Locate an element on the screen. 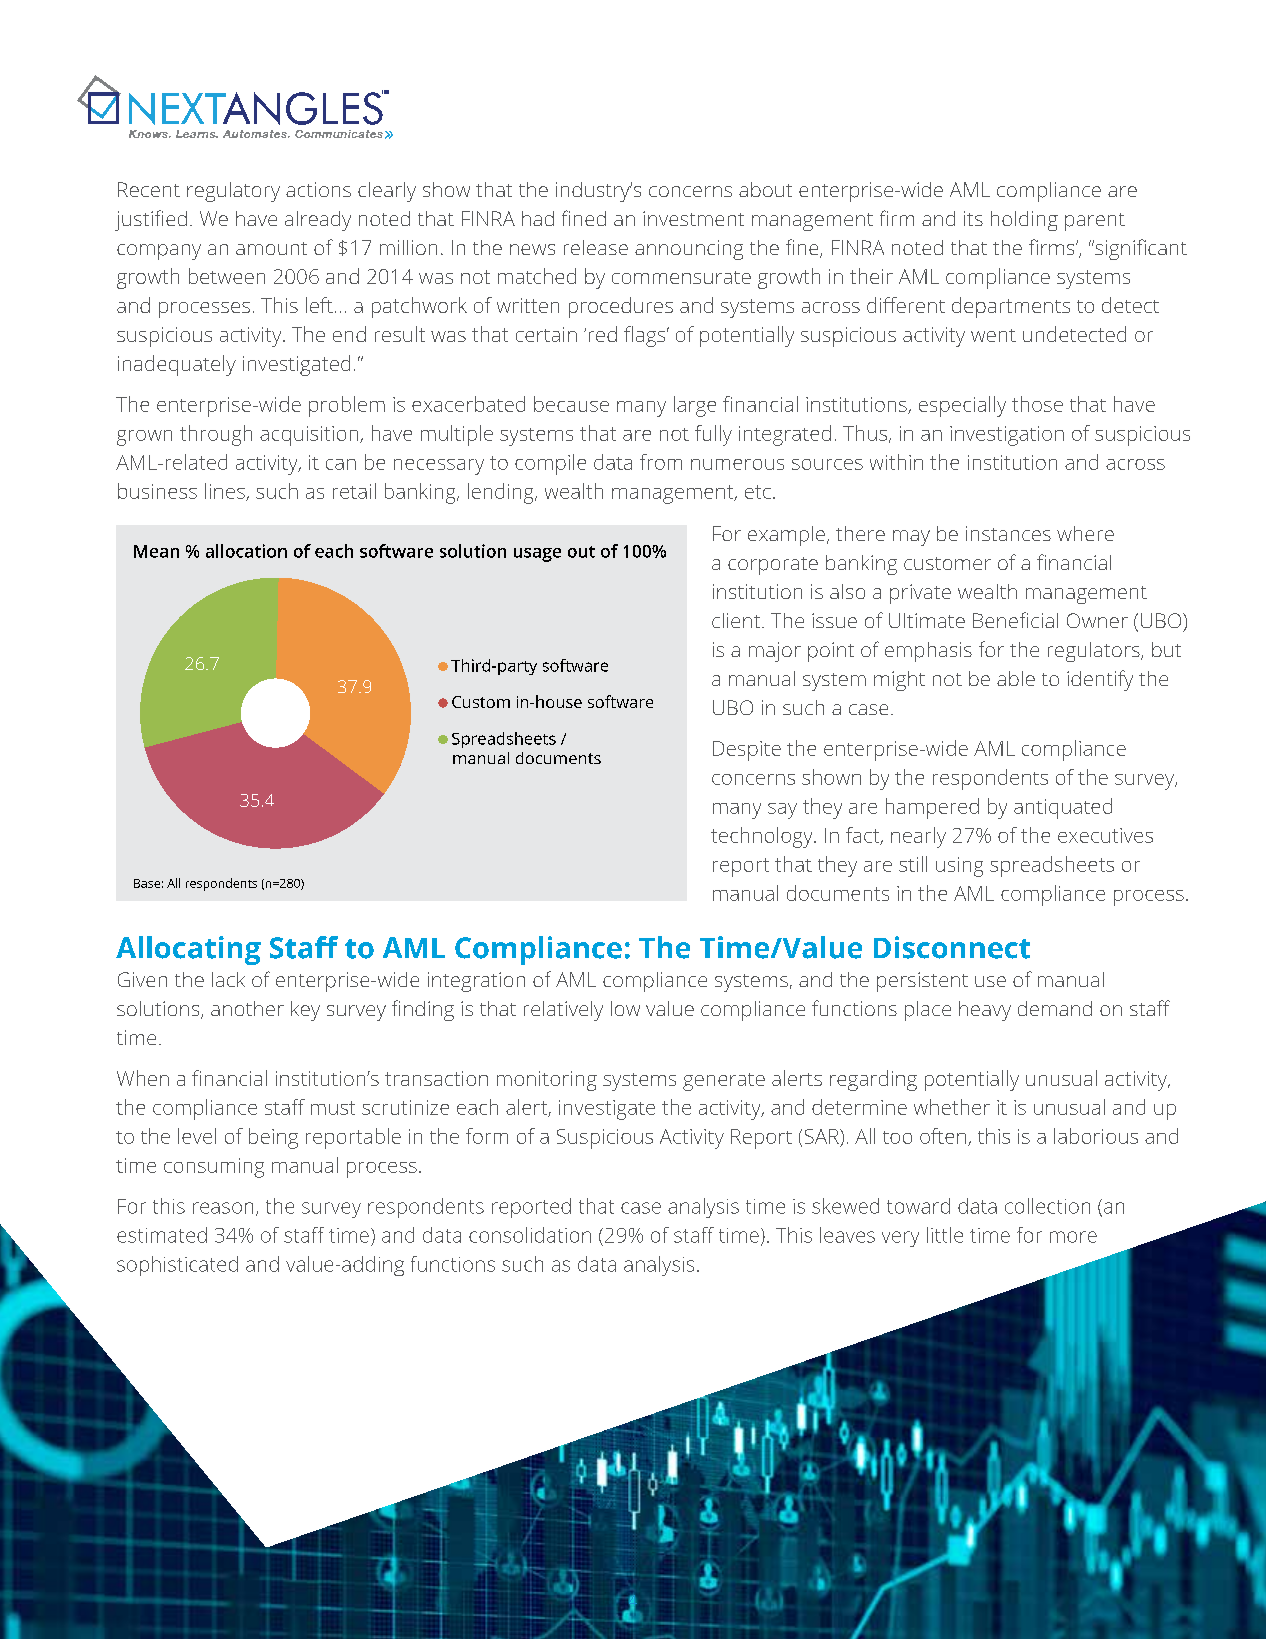 The image size is (1266, 1639). reason is located at coordinates (223, 1208).
